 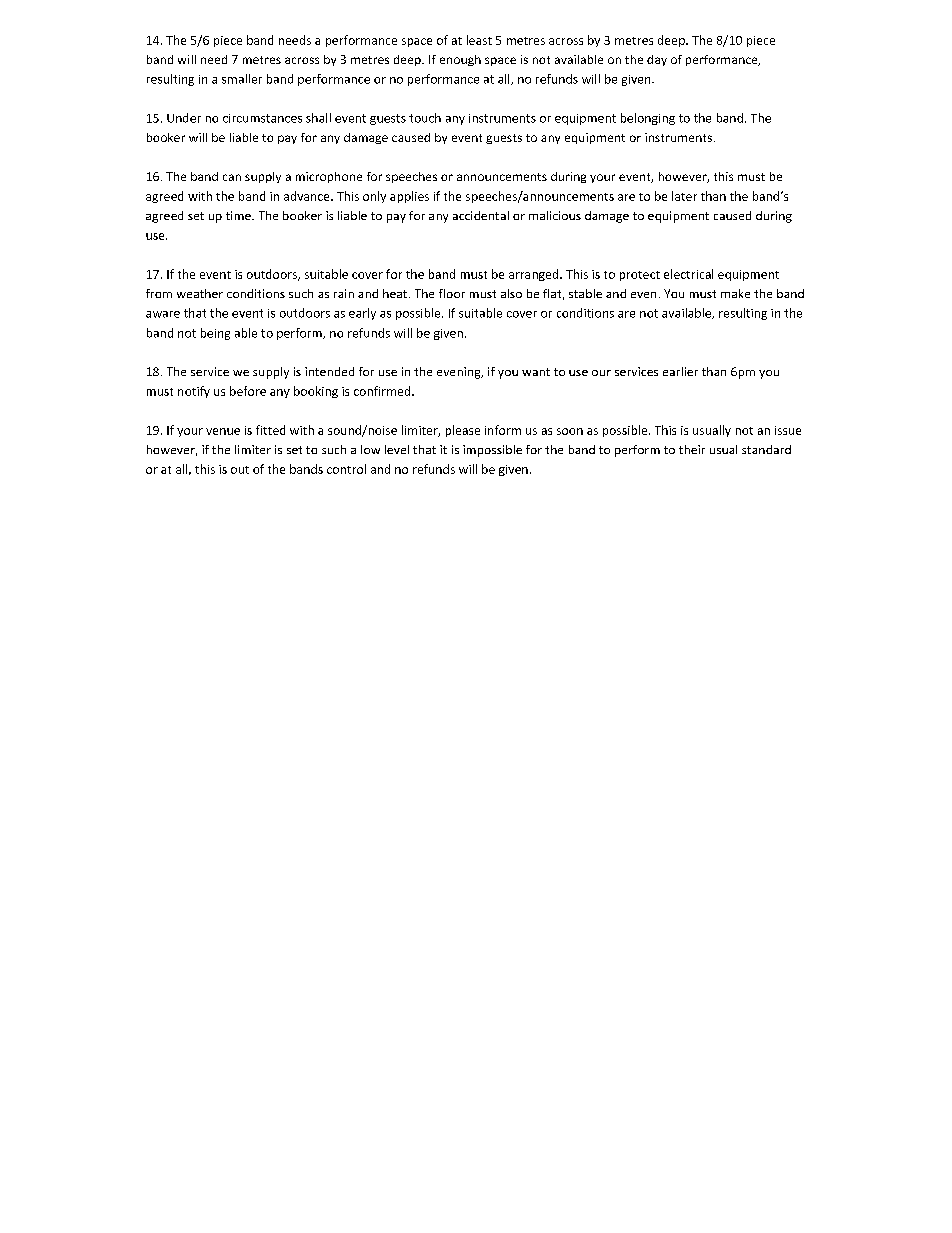 What do you see at coordinates (223, 431) in the screenshot?
I see `venue` at bounding box center [223, 431].
